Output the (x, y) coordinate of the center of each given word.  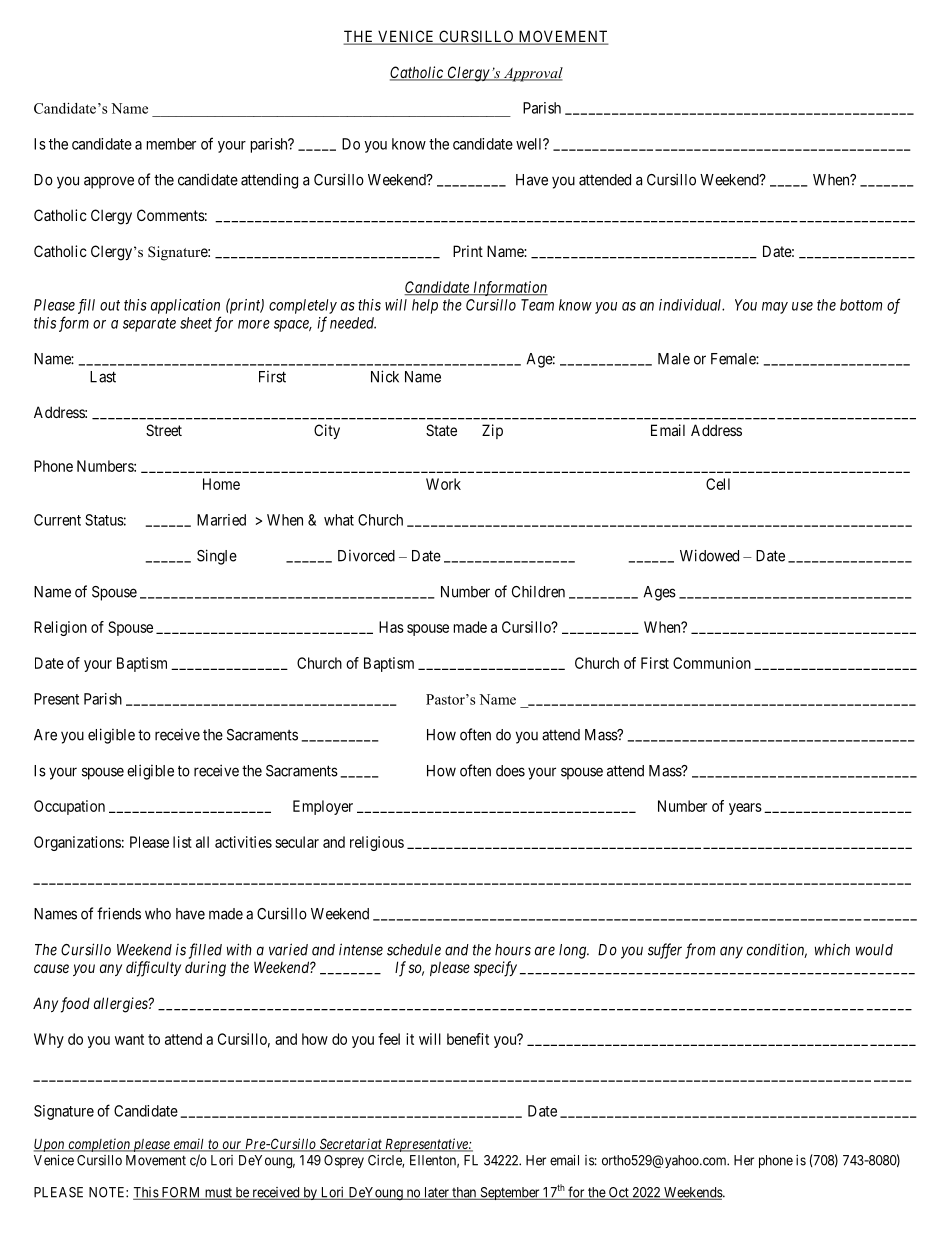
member (171, 144)
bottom (861, 305)
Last (103, 377)
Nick (385, 376)
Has (391, 627)
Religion (60, 628)
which (832, 949)
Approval (532, 74)
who (158, 914)
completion (99, 1145)
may (775, 308)
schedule (414, 950)
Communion (712, 663)
